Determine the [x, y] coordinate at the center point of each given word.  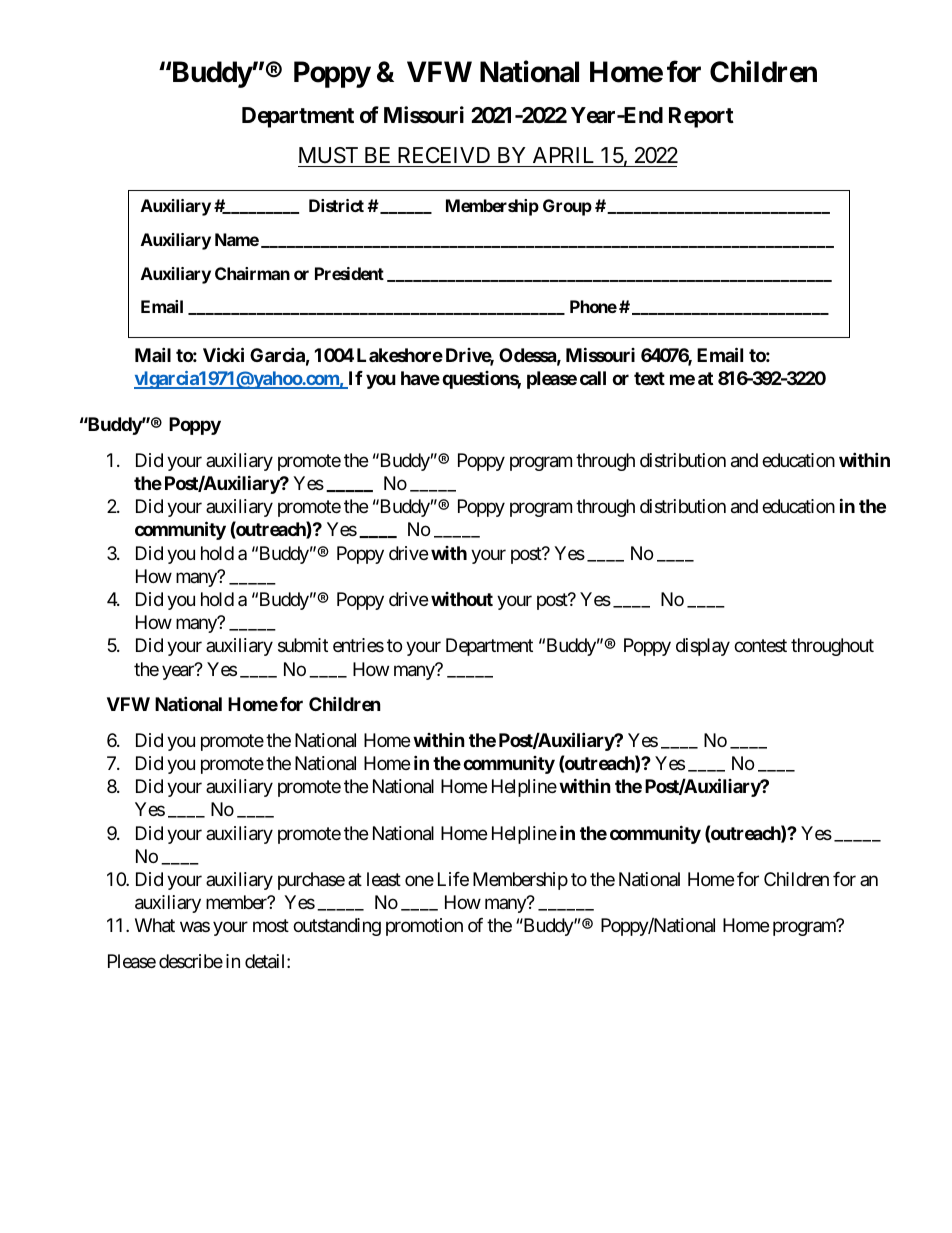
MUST [328, 155]
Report [701, 117]
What [155, 925]
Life [453, 879]
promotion [424, 927]
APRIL [563, 155]
